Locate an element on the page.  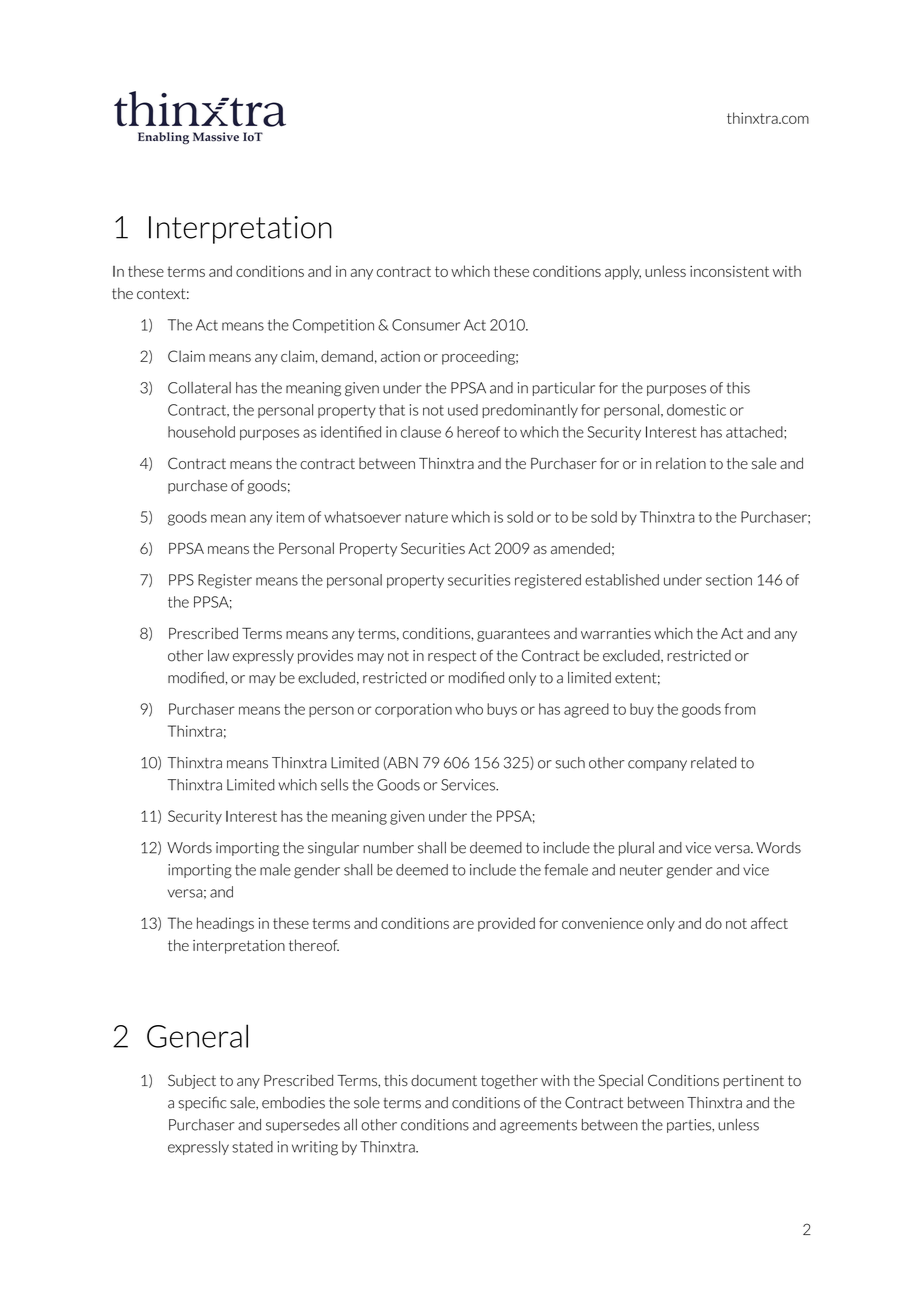
stated is located at coordinates (252, 1147).
